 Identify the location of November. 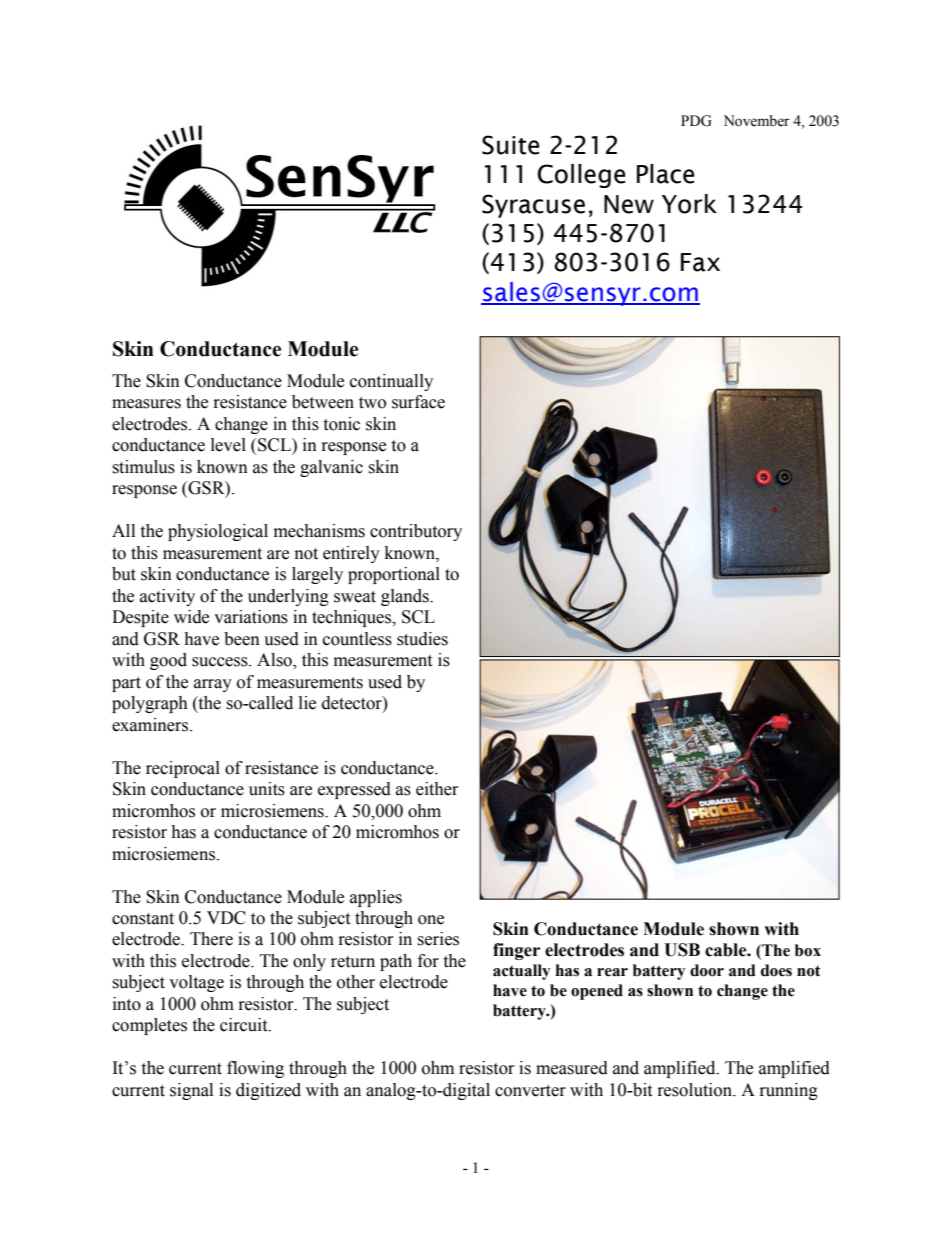
(757, 121).
